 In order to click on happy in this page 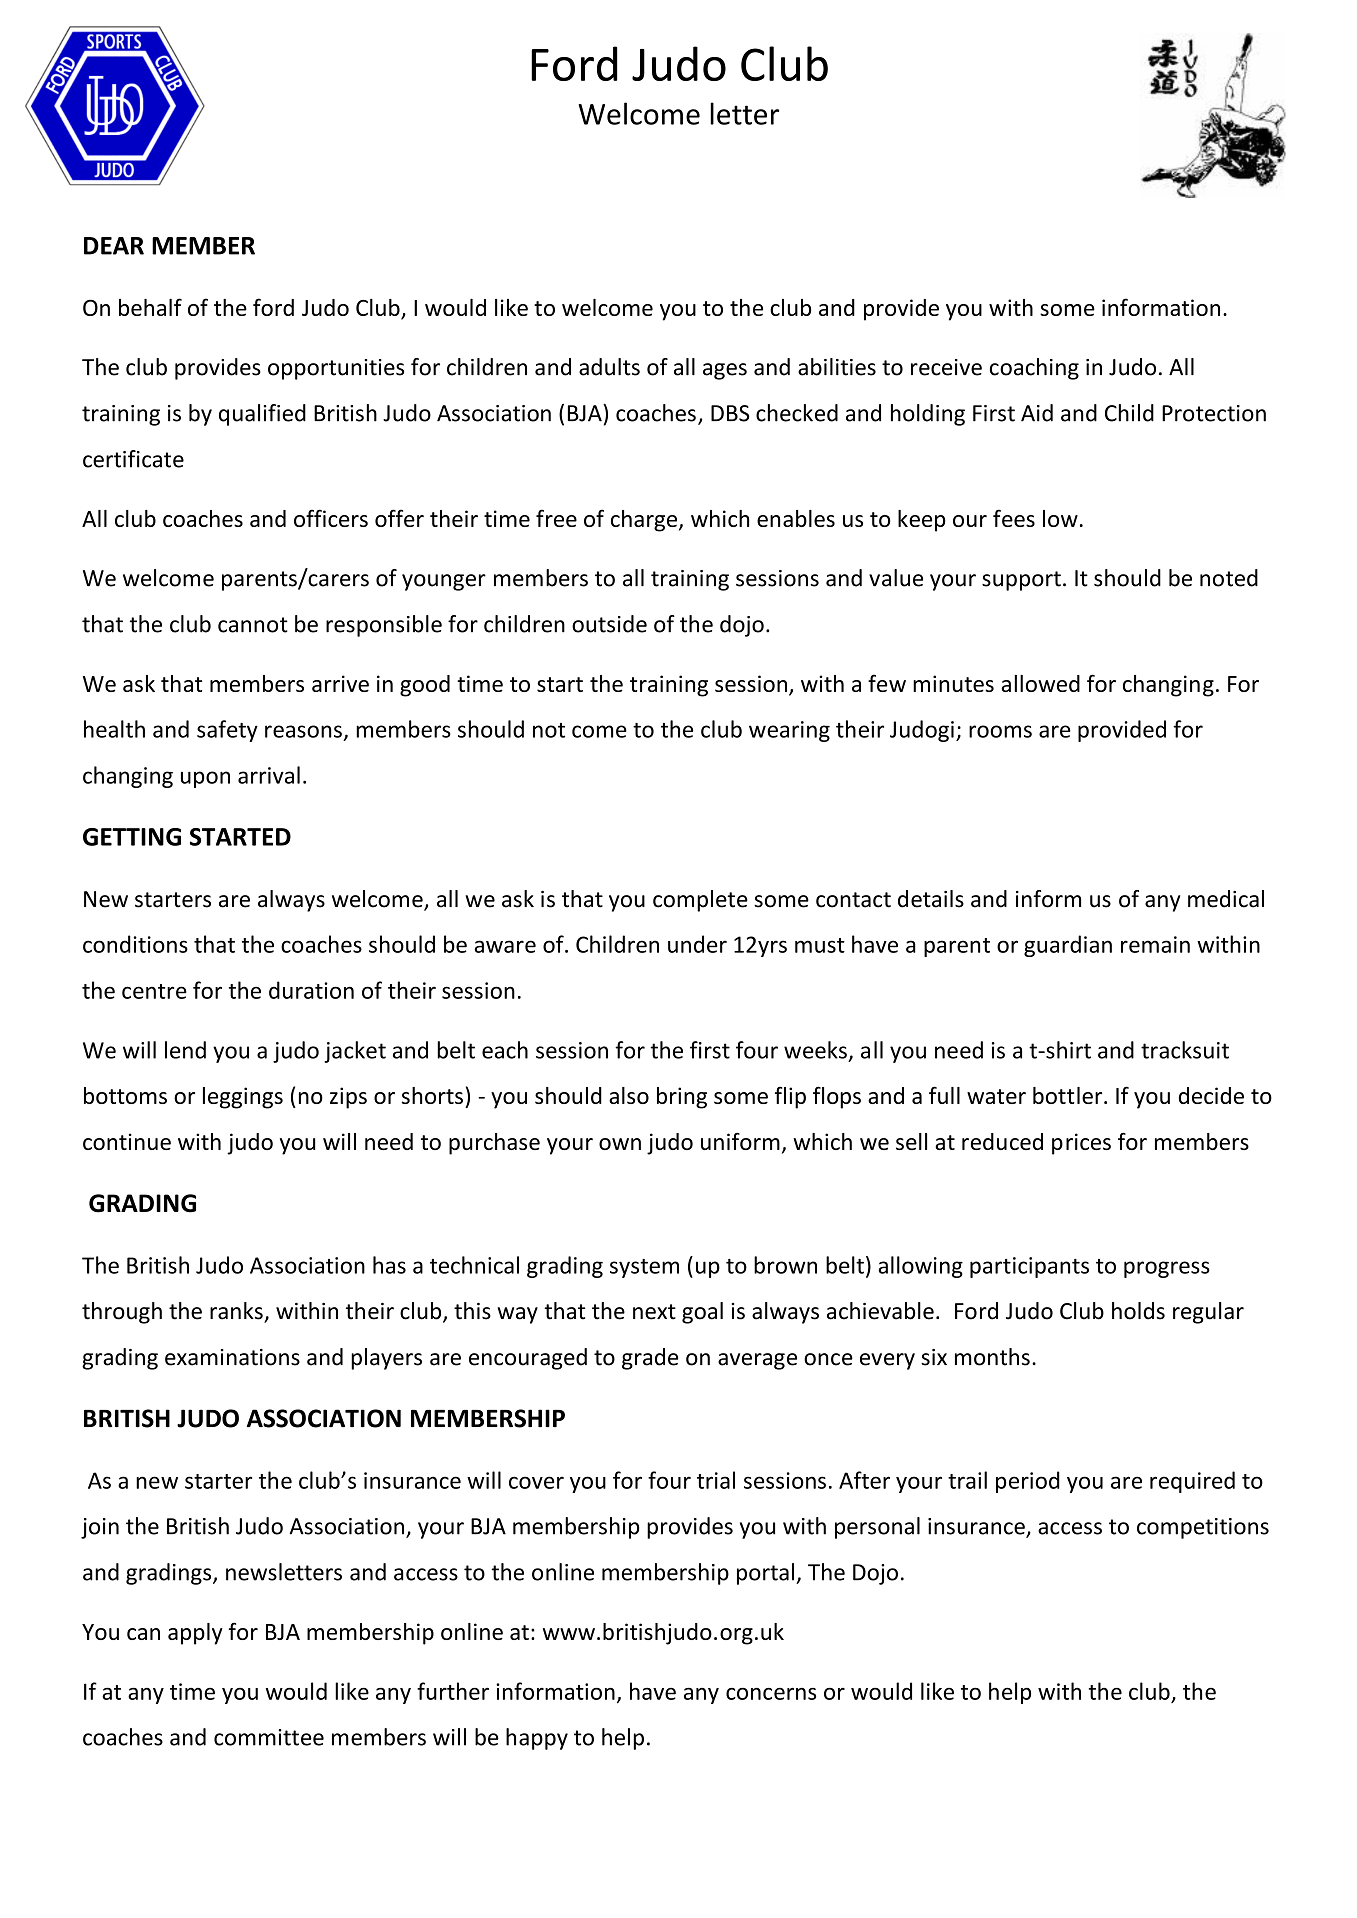, I will do `click(537, 1739)`.
